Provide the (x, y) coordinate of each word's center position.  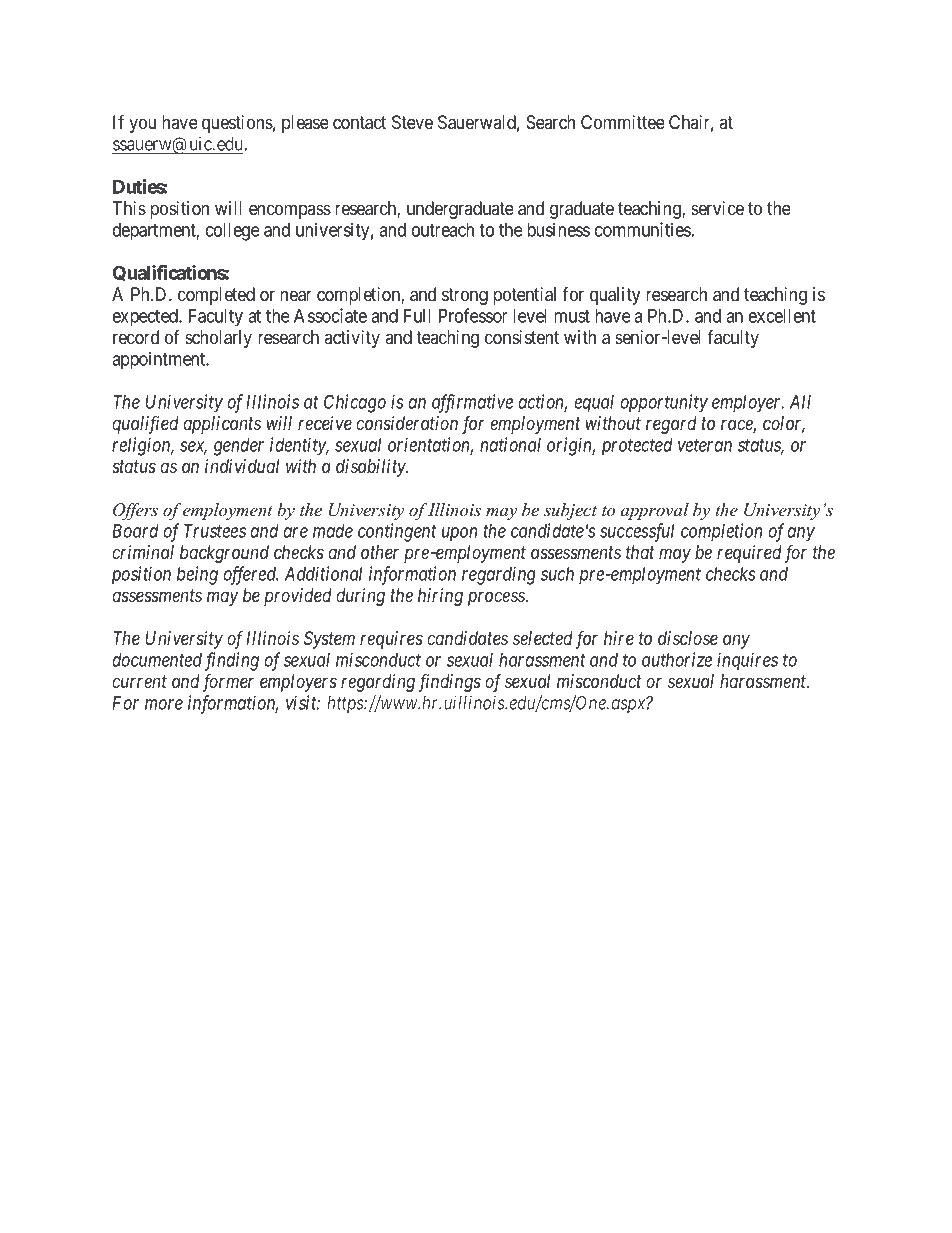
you (142, 125)
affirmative (472, 403)
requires (391, 640)
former (228, 683)
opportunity (664, 403)
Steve (412, 122)
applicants (222, 425)
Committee (623, 122)
